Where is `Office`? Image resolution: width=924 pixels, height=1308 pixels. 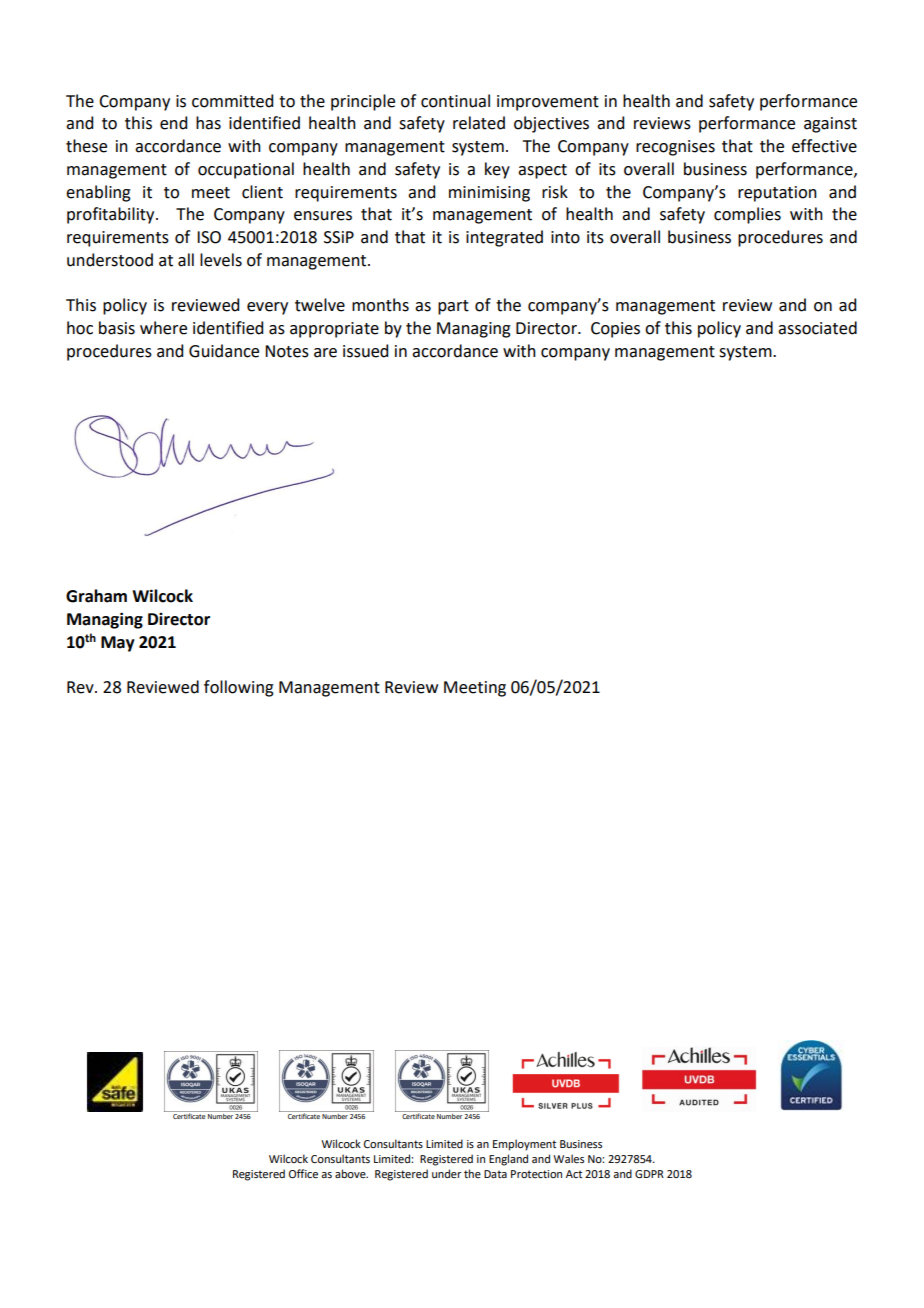 Office is located at coordinates (303, 1173).
